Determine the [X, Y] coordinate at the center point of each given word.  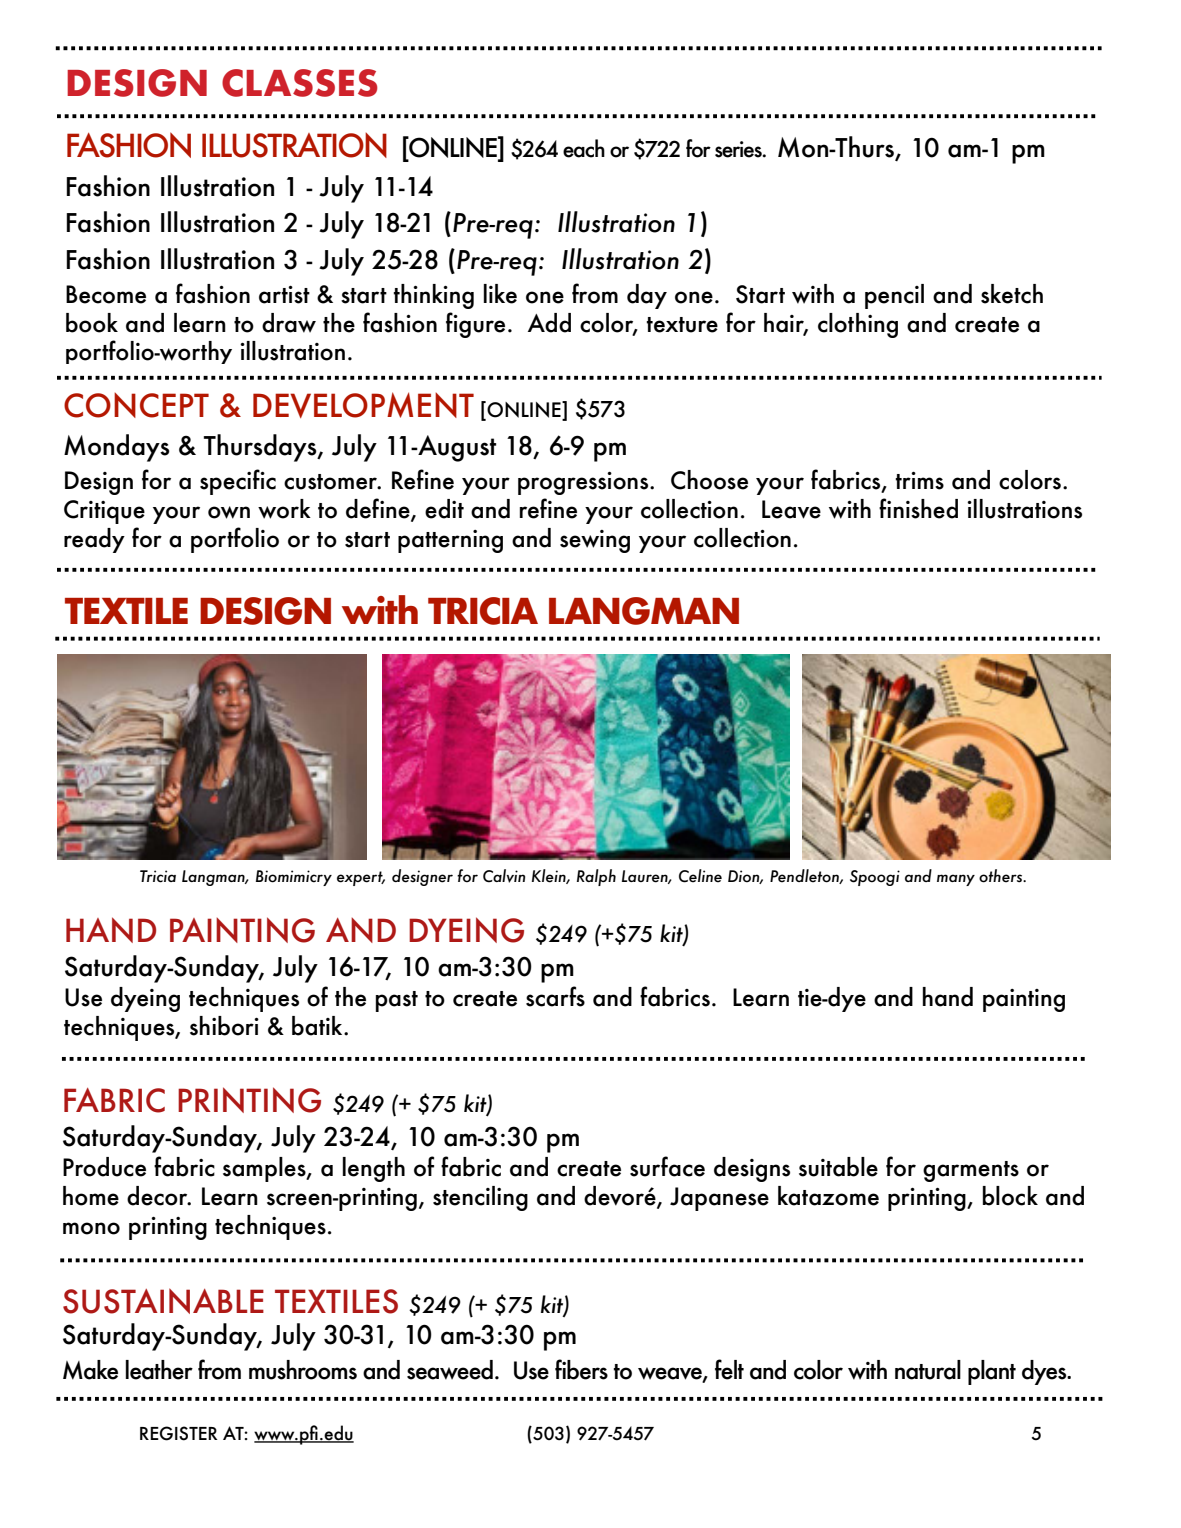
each [584, 148]
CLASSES [300, 83]
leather [159, 1370]
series [739, 149]
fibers [581, 1369]
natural [928, 1370]
